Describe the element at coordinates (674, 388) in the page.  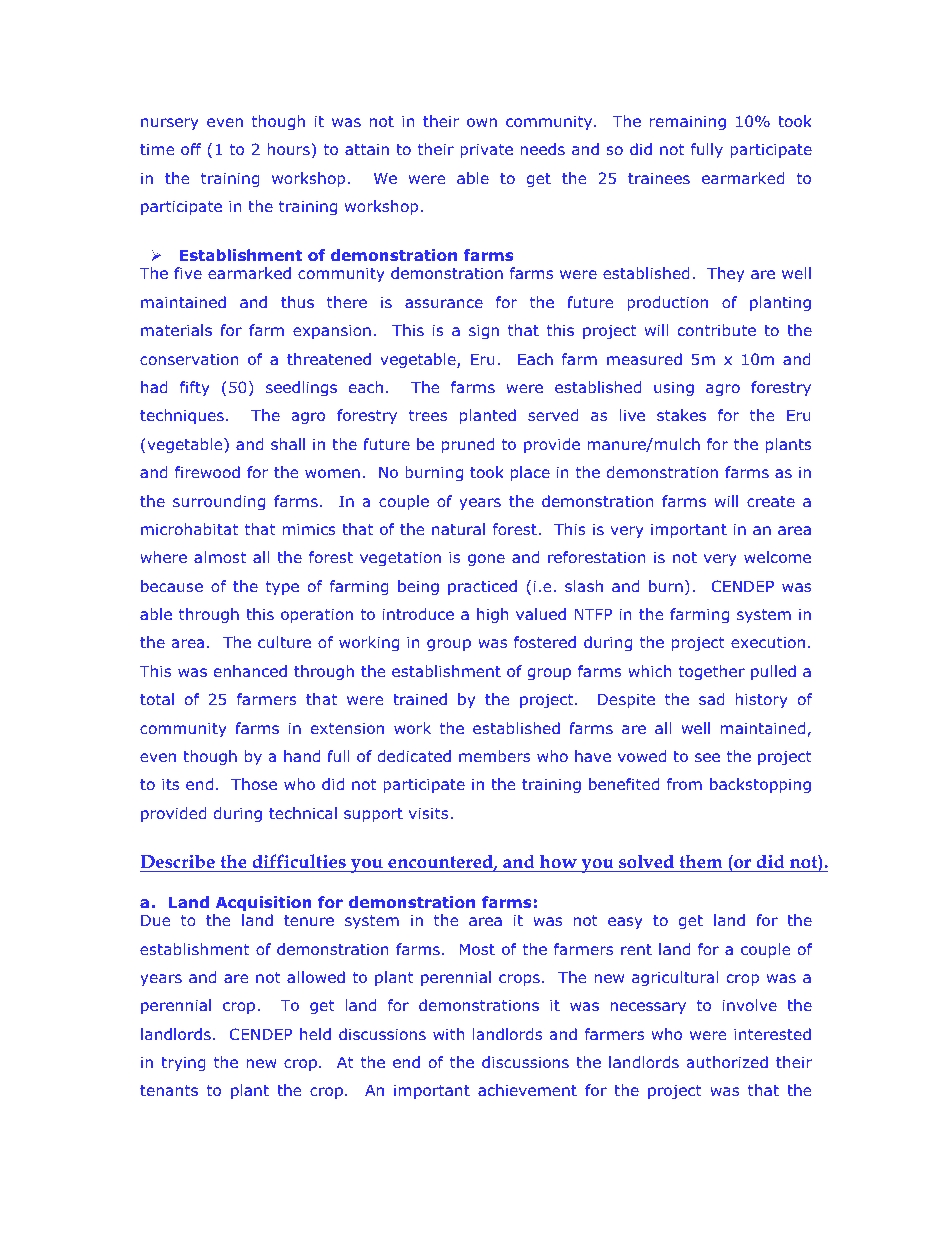
I see `using` at that location.
